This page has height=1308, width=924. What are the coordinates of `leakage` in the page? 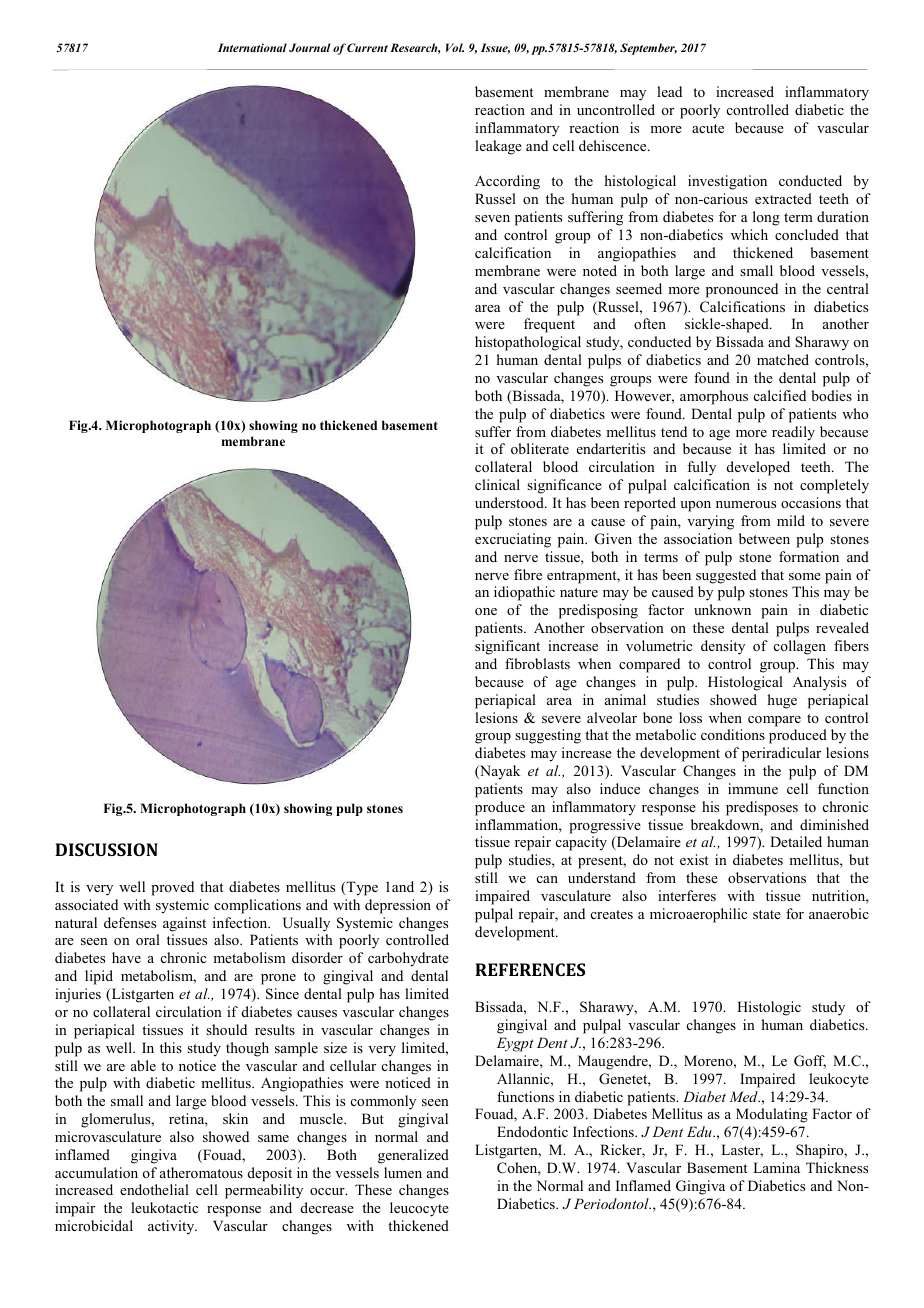 It's located at (498, 147).
